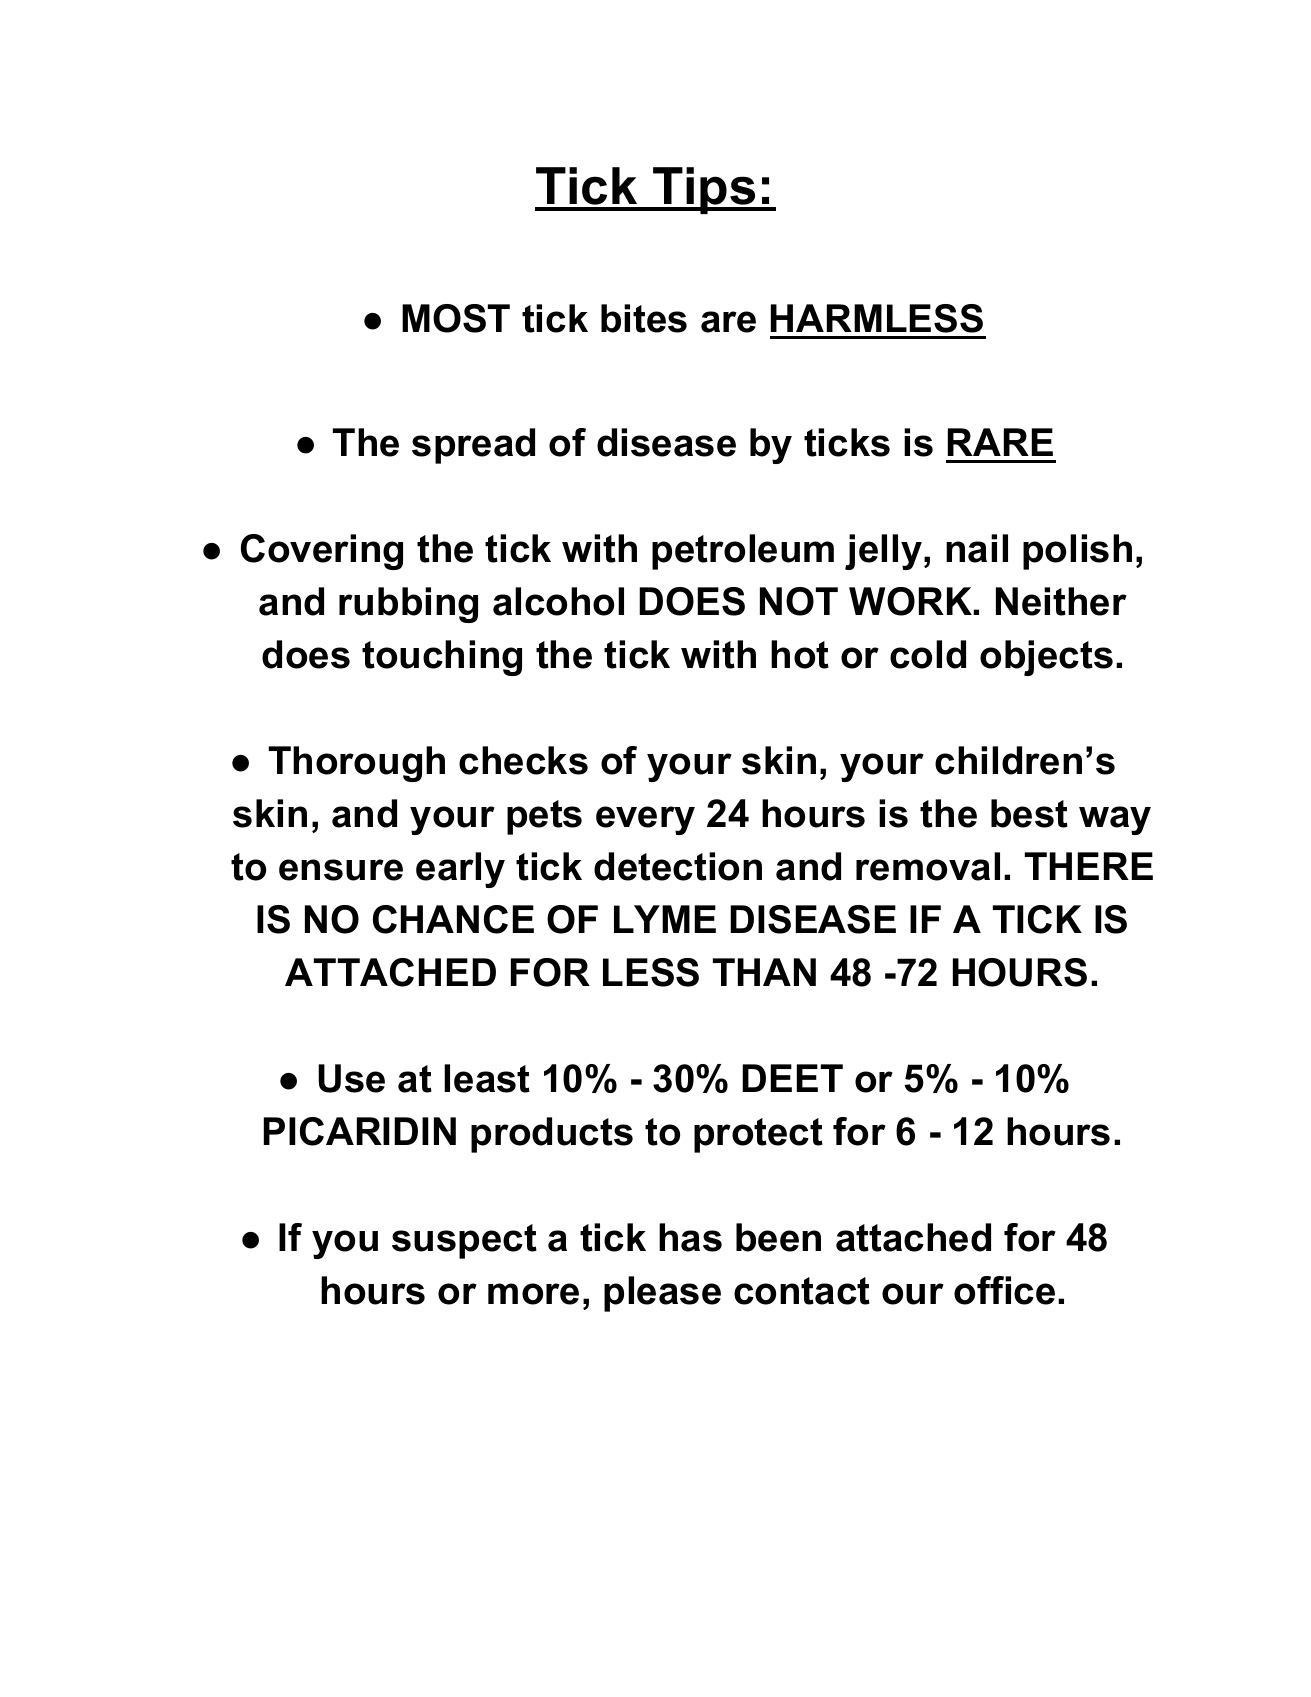 This page has width=1311, height=1697. What do you see at coordinates (665, 919) in the page?
I see `LYME` at bounding box center [665, 919].
